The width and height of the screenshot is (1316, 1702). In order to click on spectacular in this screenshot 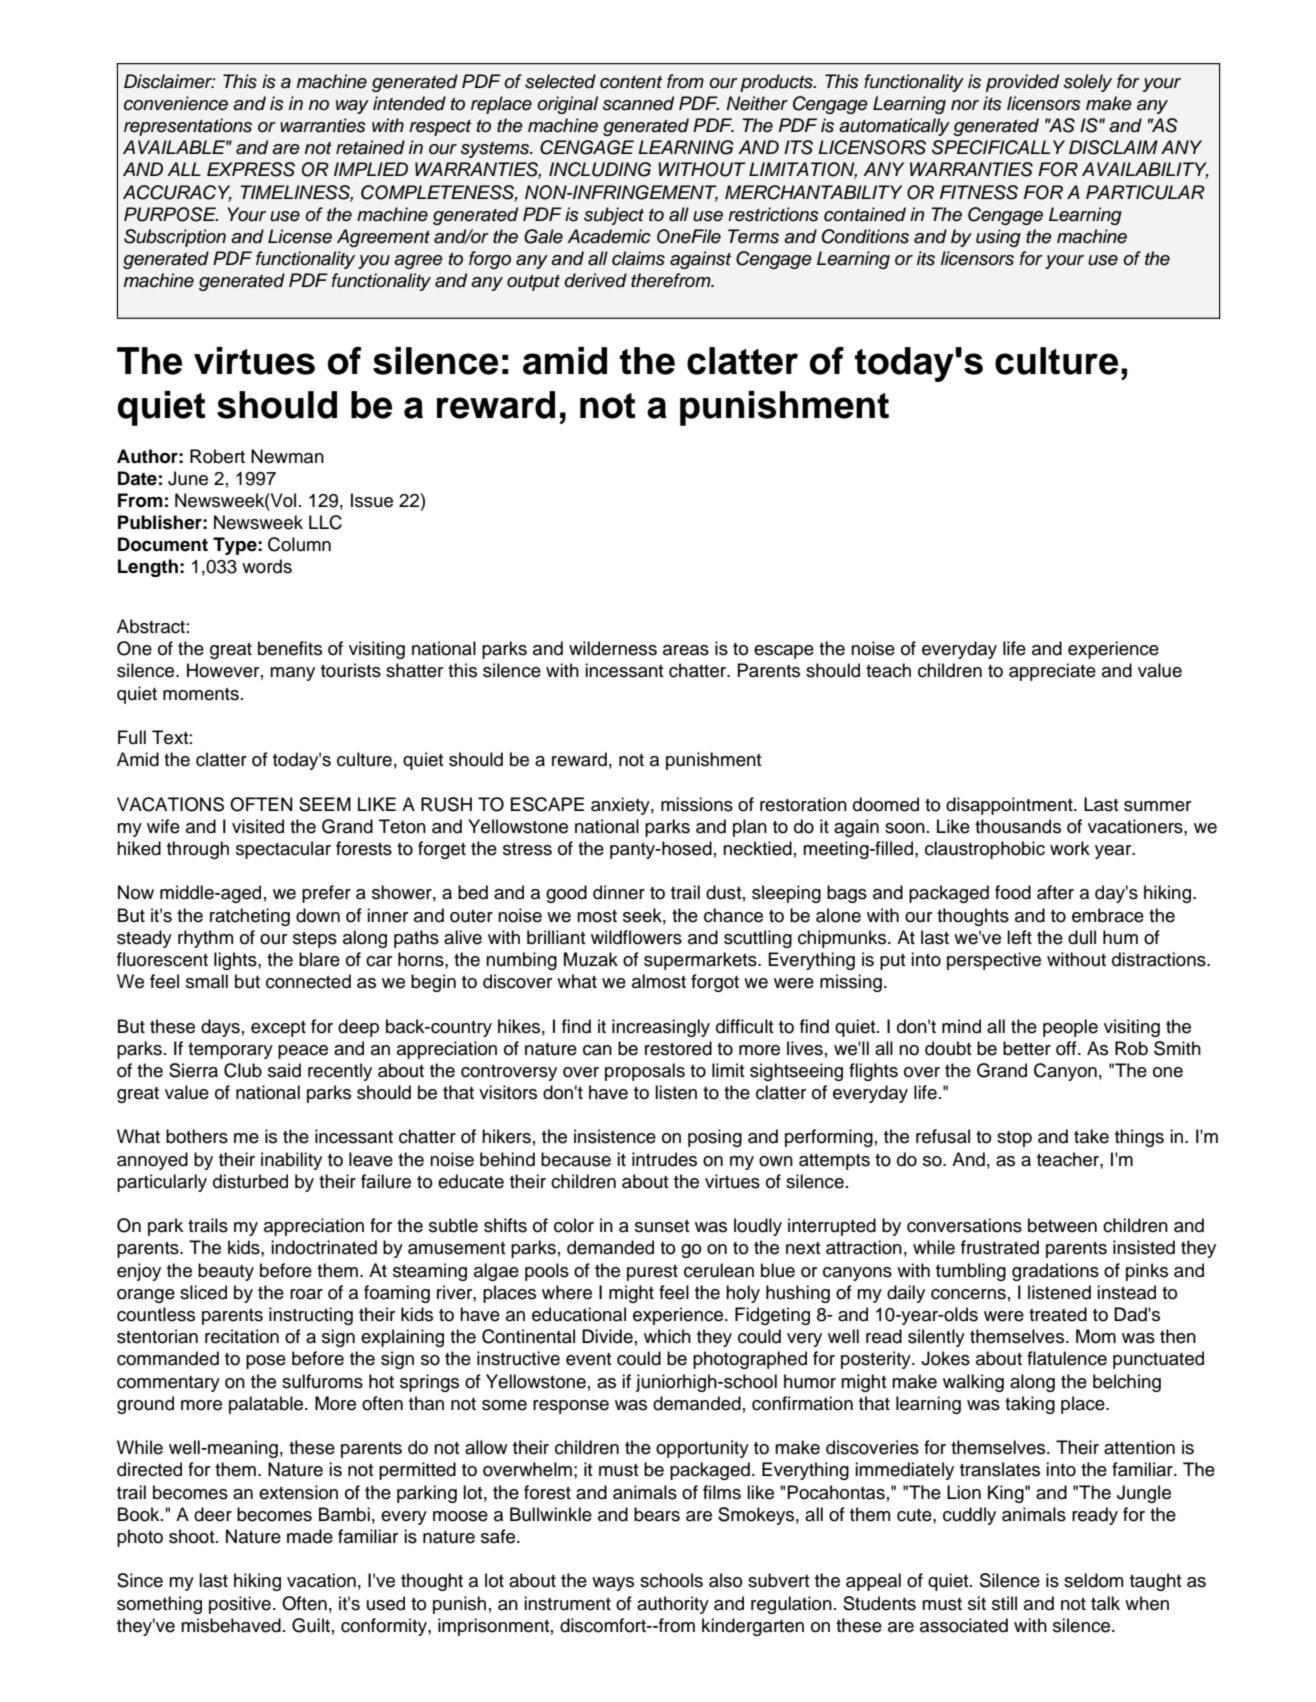, I will do `click(283, 850)`.
